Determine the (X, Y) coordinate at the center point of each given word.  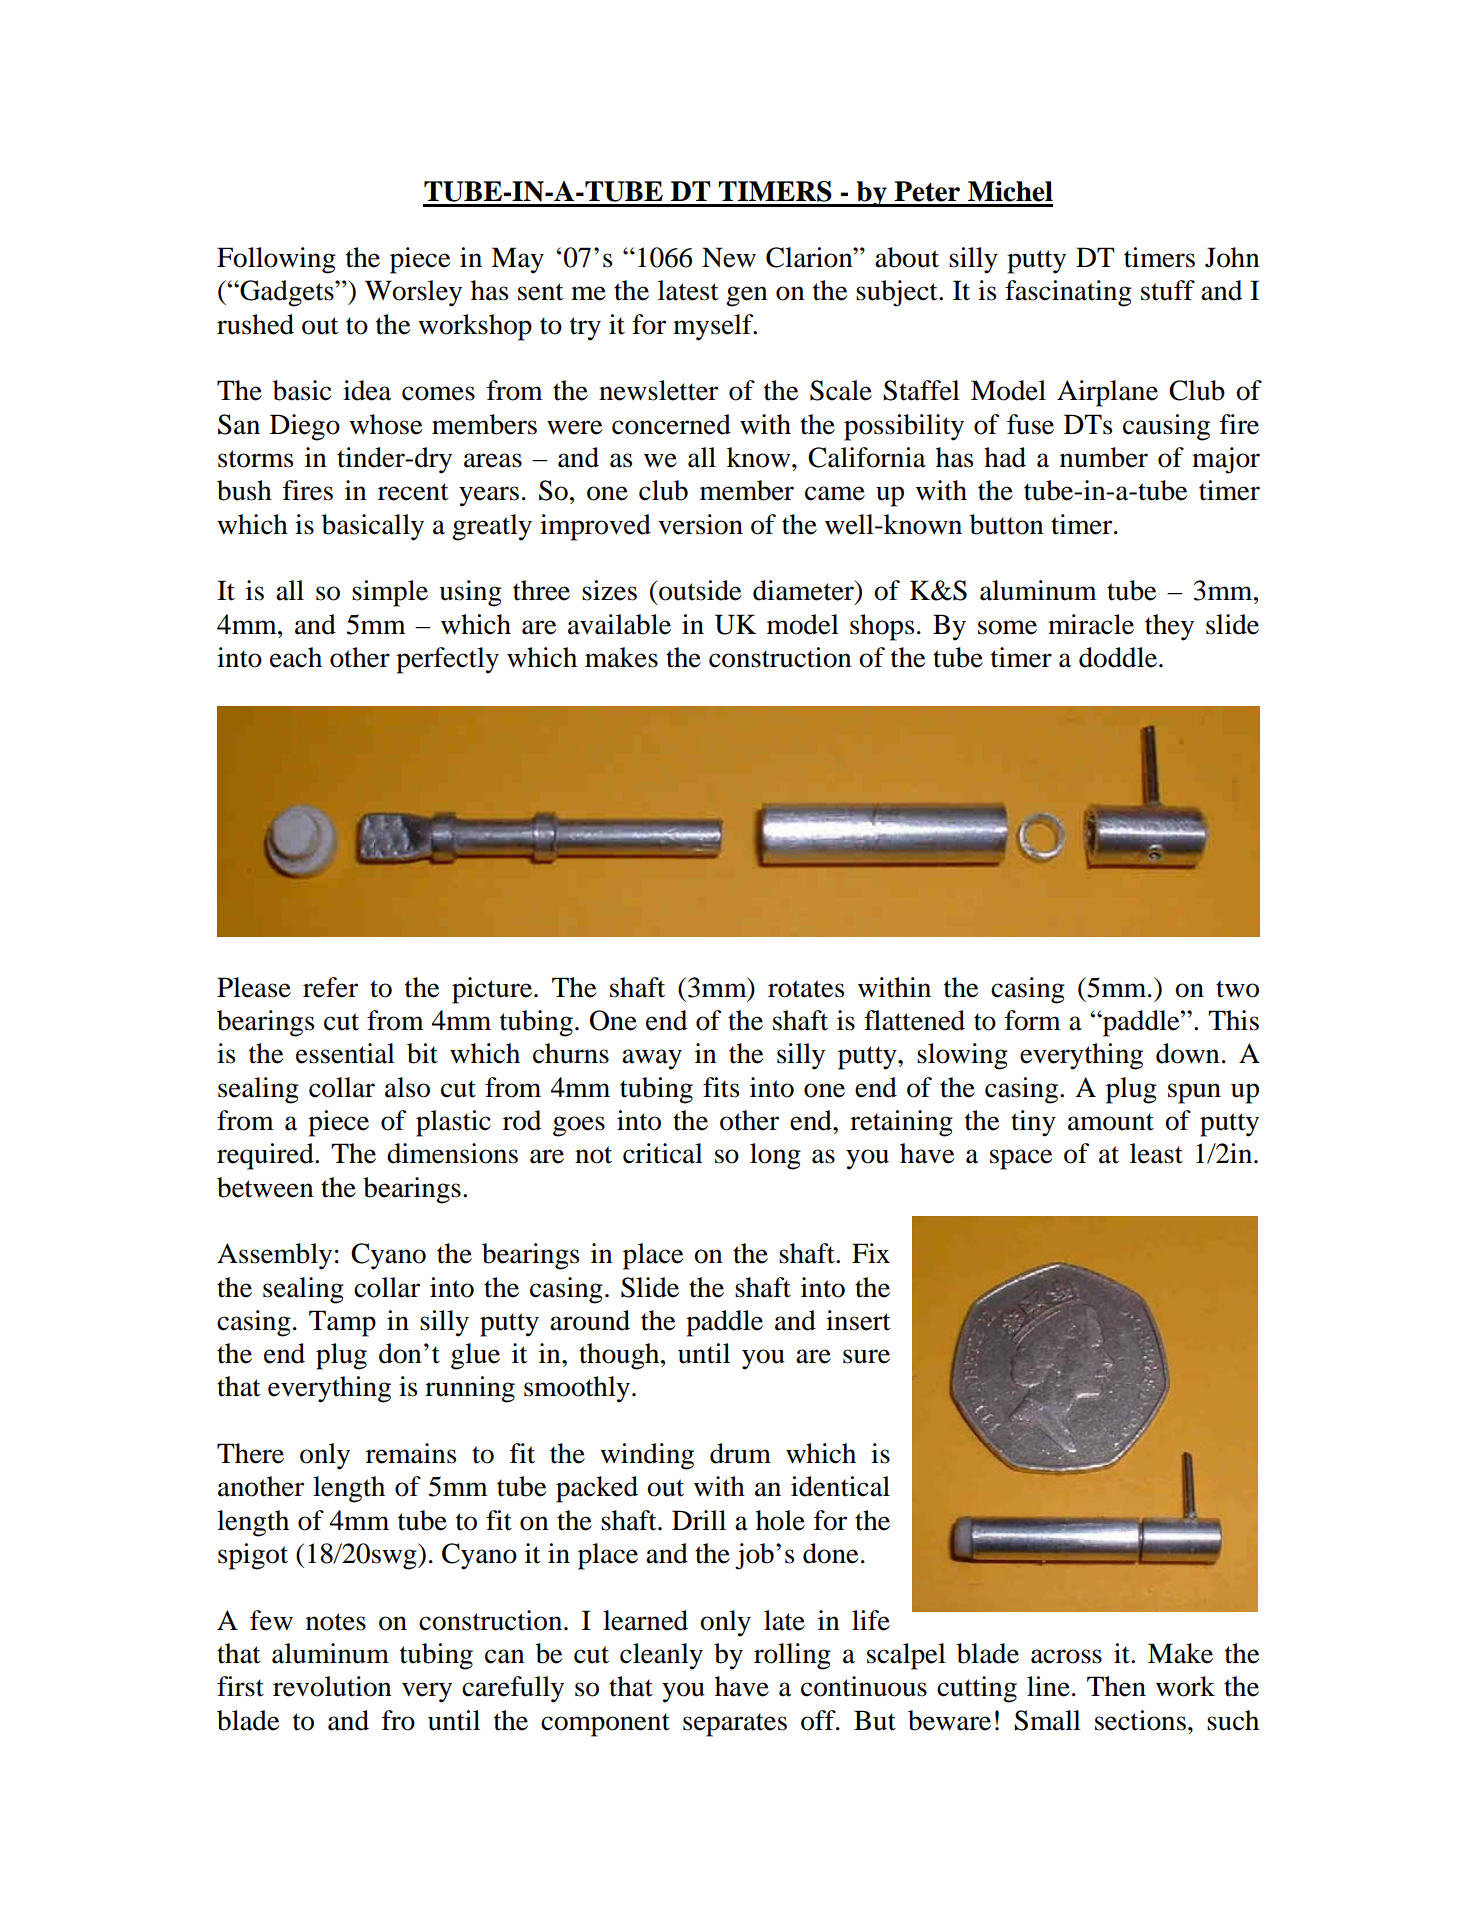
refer (330, 987)
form (1033, 1020)
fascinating (1068, 293)
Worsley (413, 293)
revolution (332, 1686)
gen (747, 296)
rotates (806, 989)
